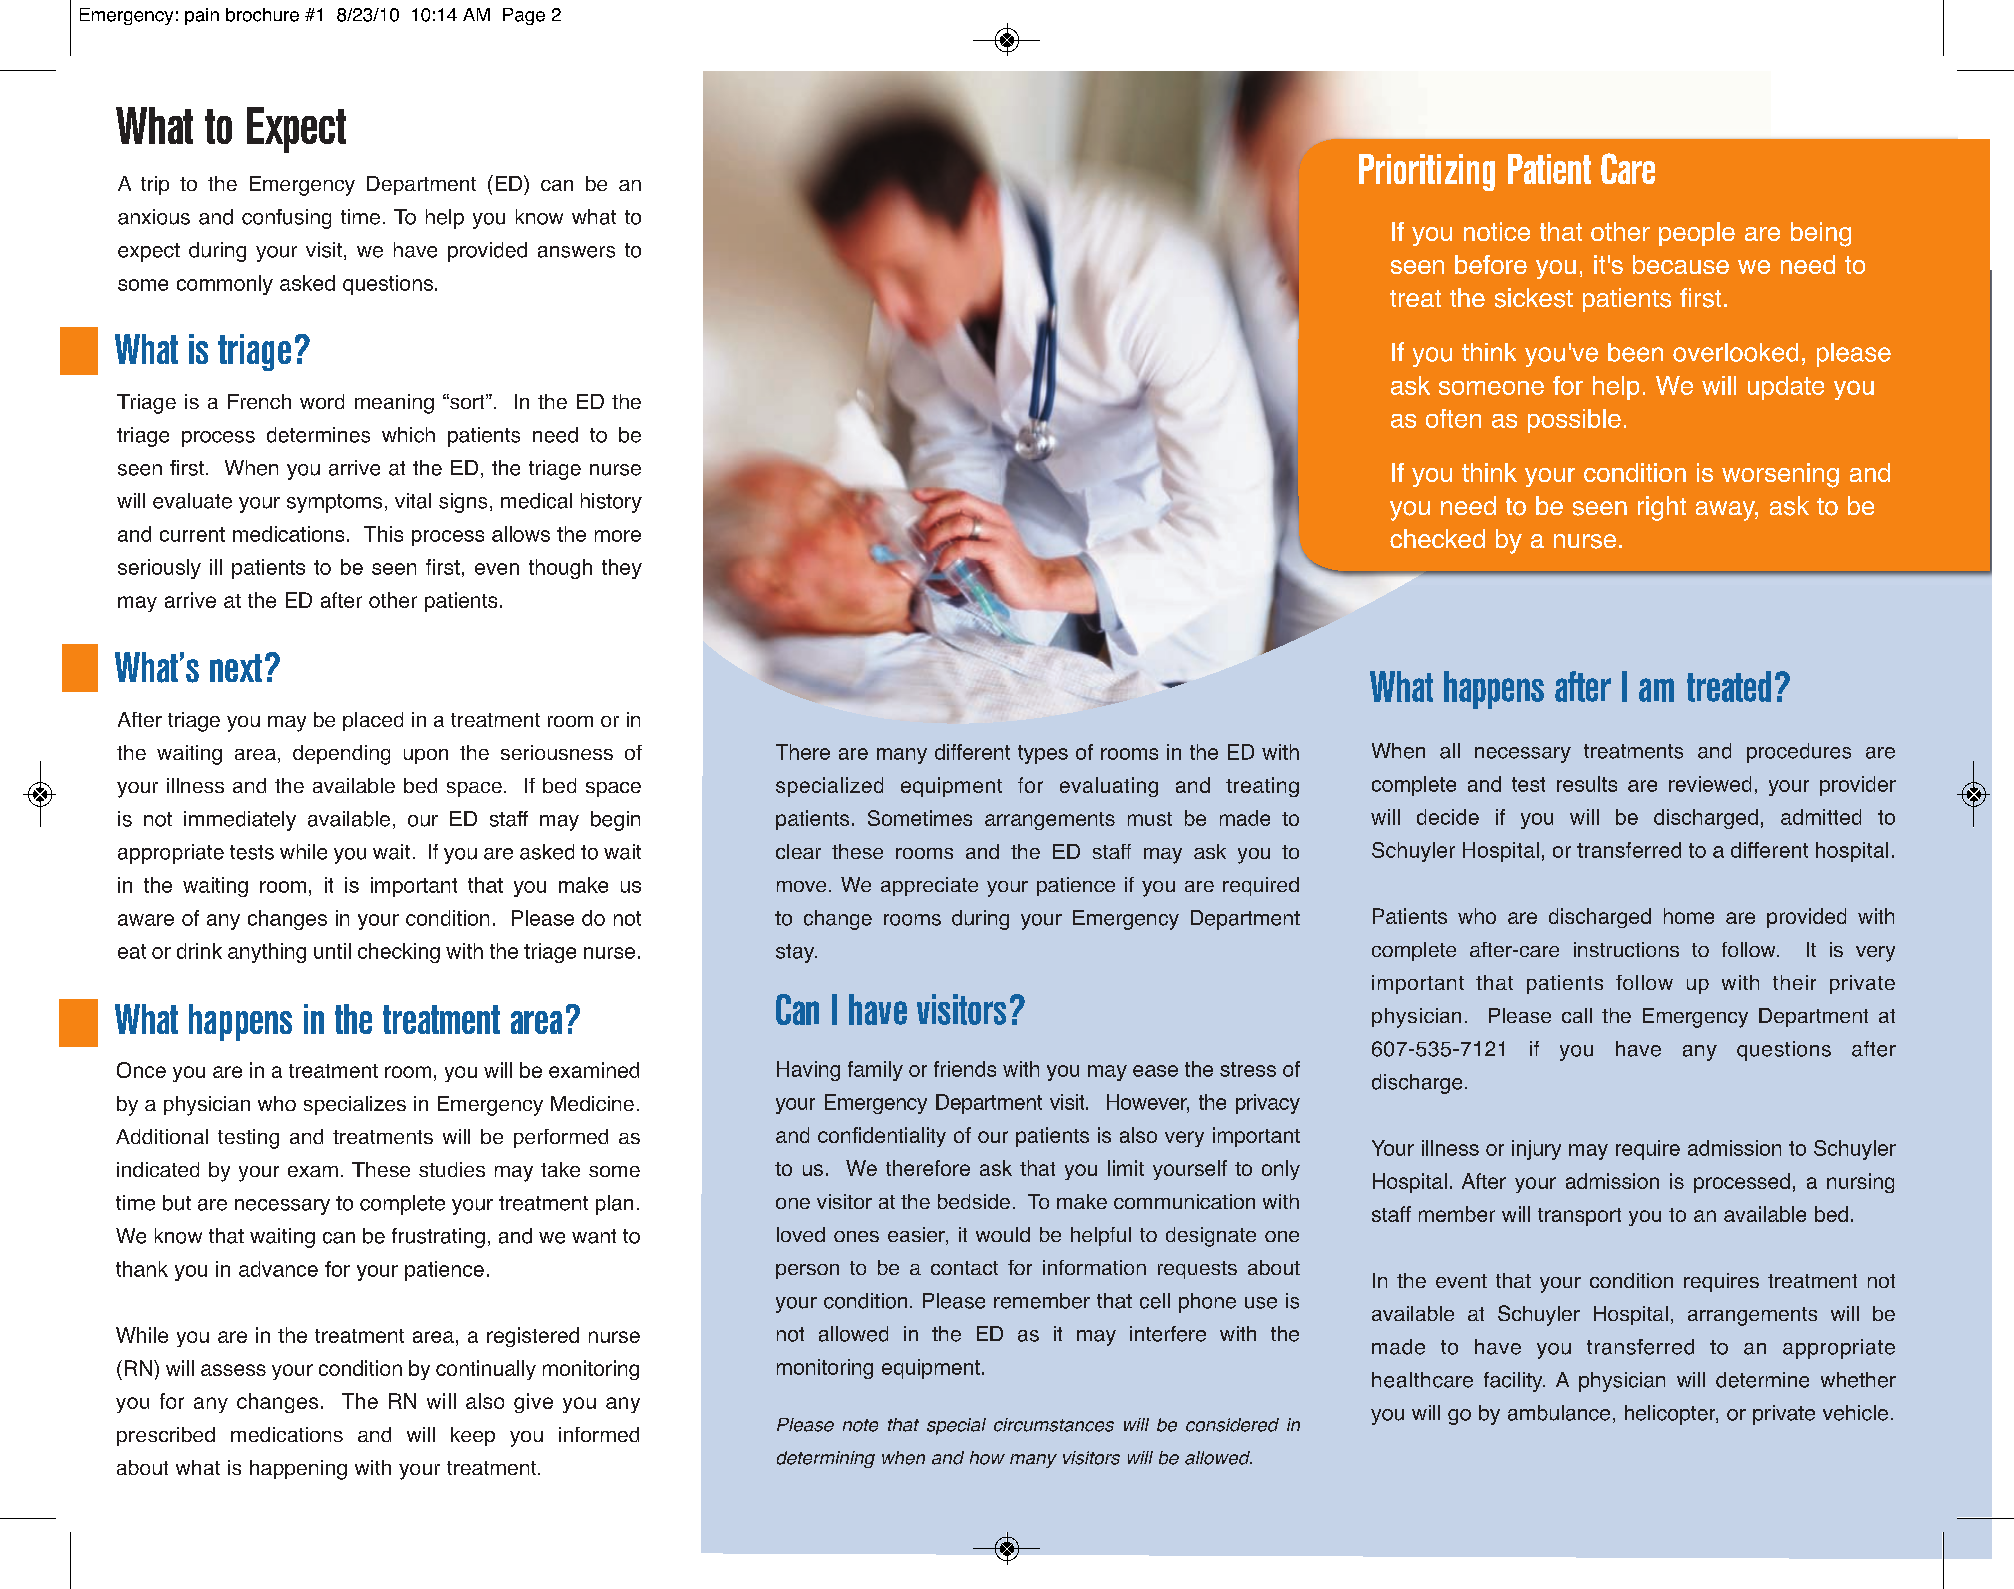 The height and width of the page is (1589, 2014). Describe the element at coordinates (1427, 172) in the page. I see `Prioritizing` at that location.
